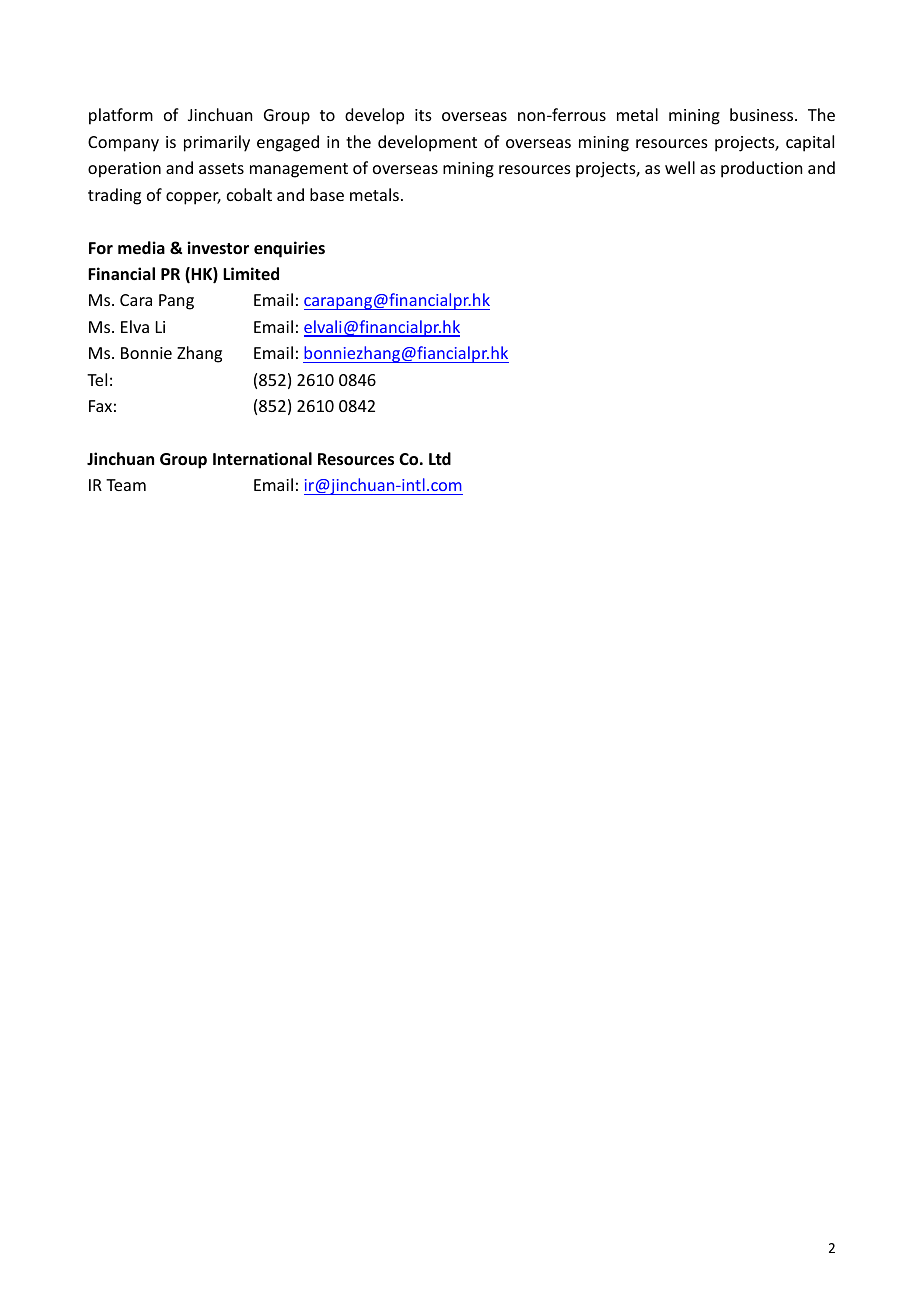 This screenshot has width=924, height=1308. What do you see at coordinates (761, 169) in the screenshot?
I see `production` at bounding box center [761, 169].
